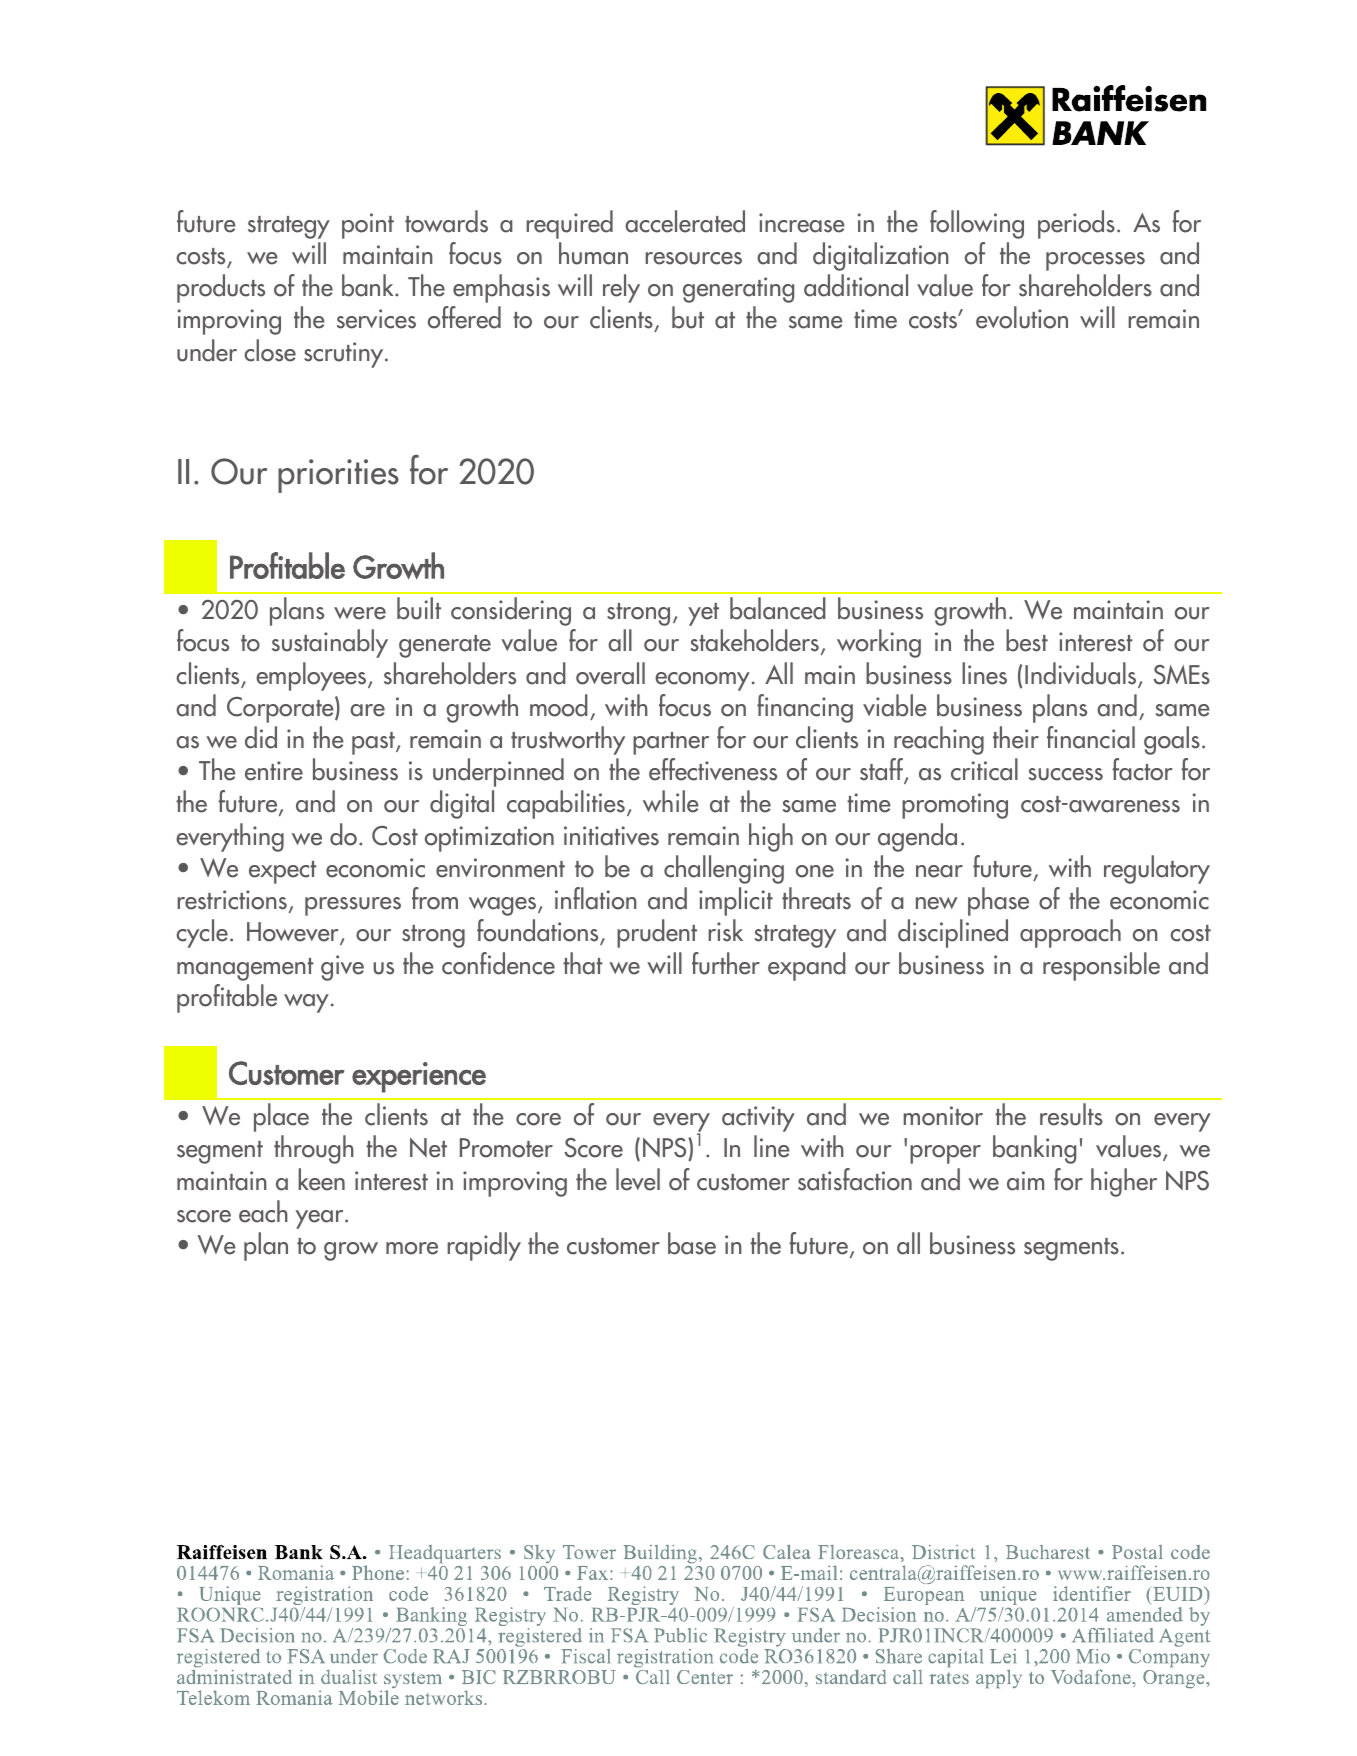 This document has height=1756, width=1357. I want to click on year, so click(321, 1219).
